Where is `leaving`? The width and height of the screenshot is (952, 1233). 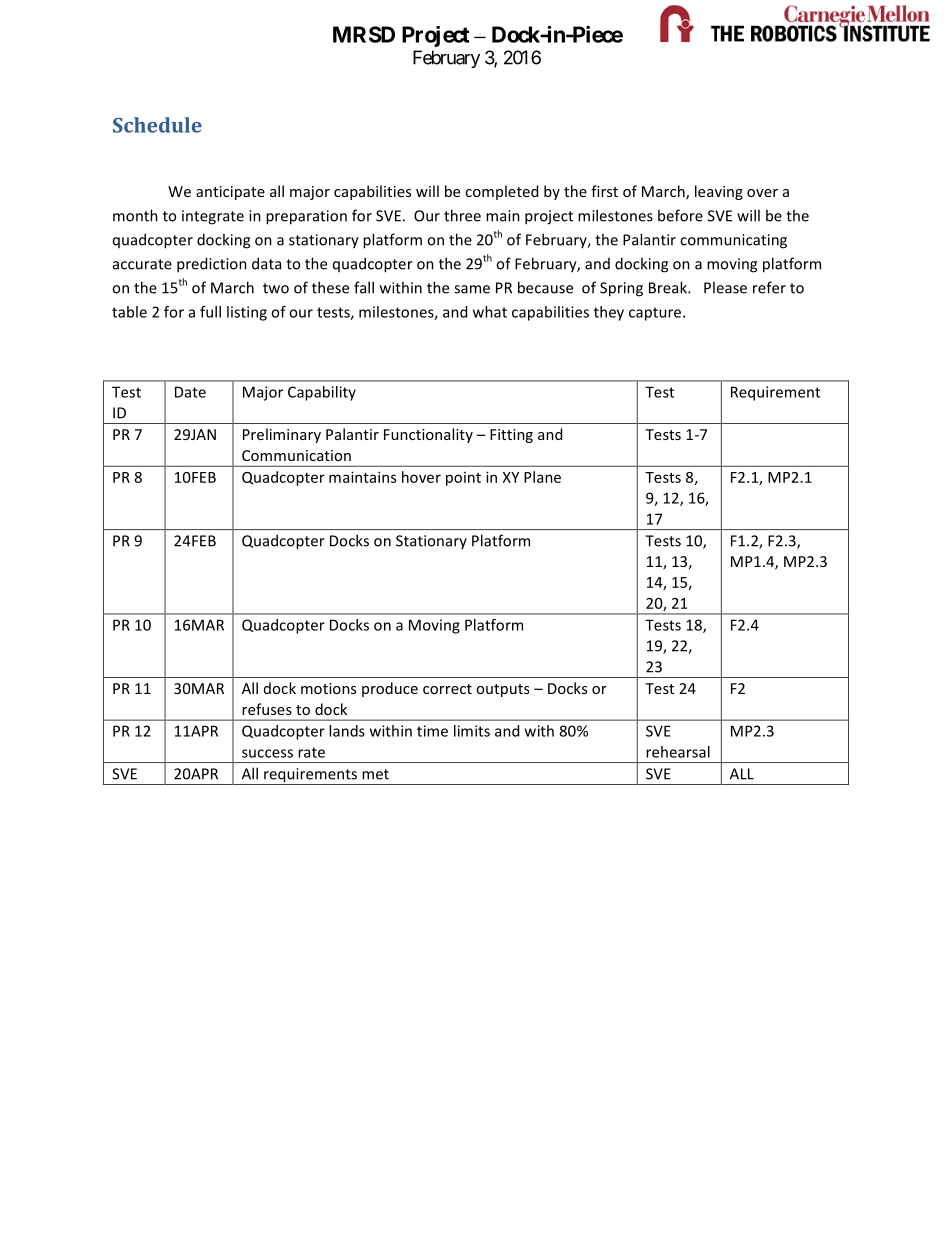
leaving is located at coordinates (719, 192).
